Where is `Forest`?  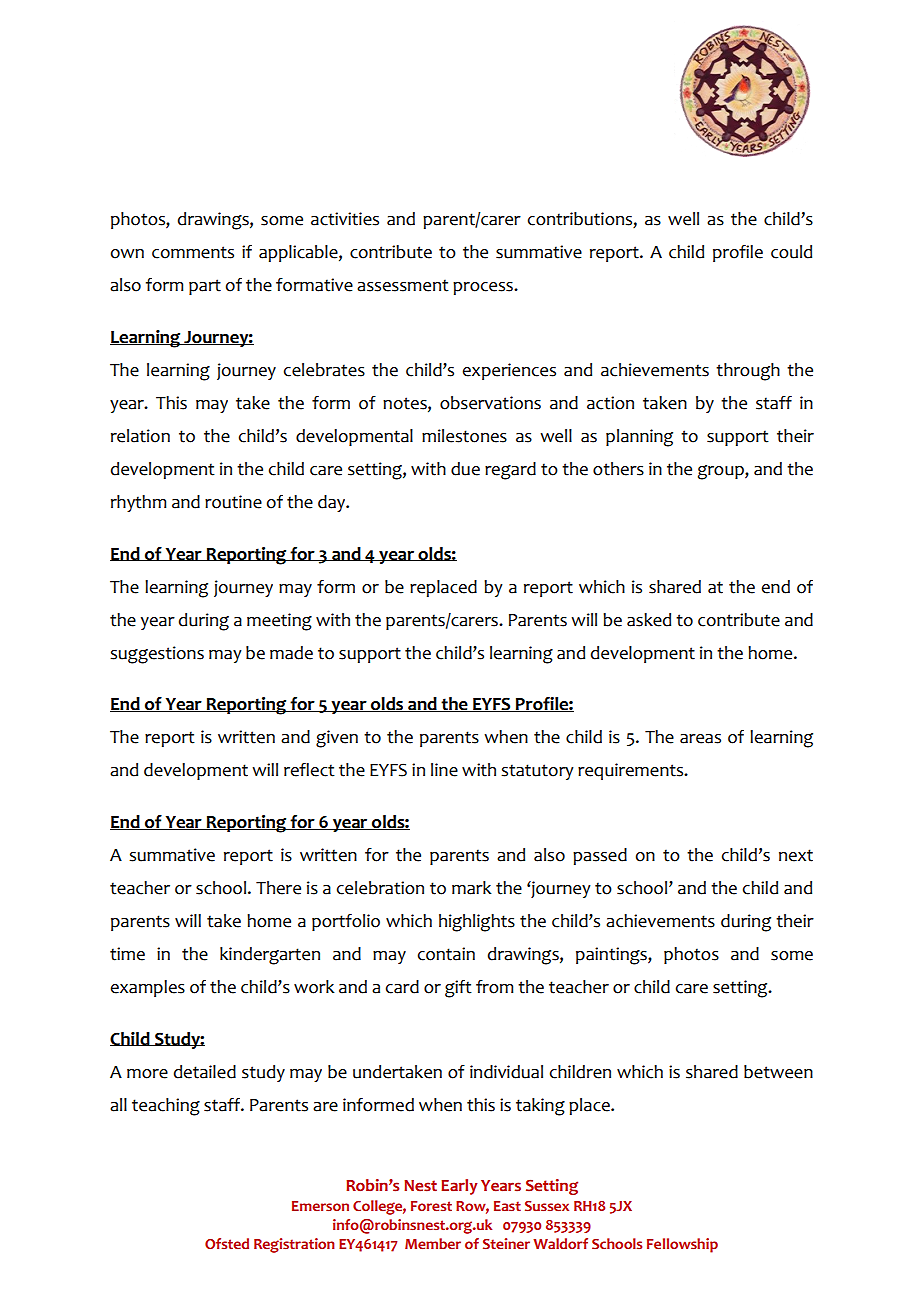
Forest is located at coordinates (431, 1206).
